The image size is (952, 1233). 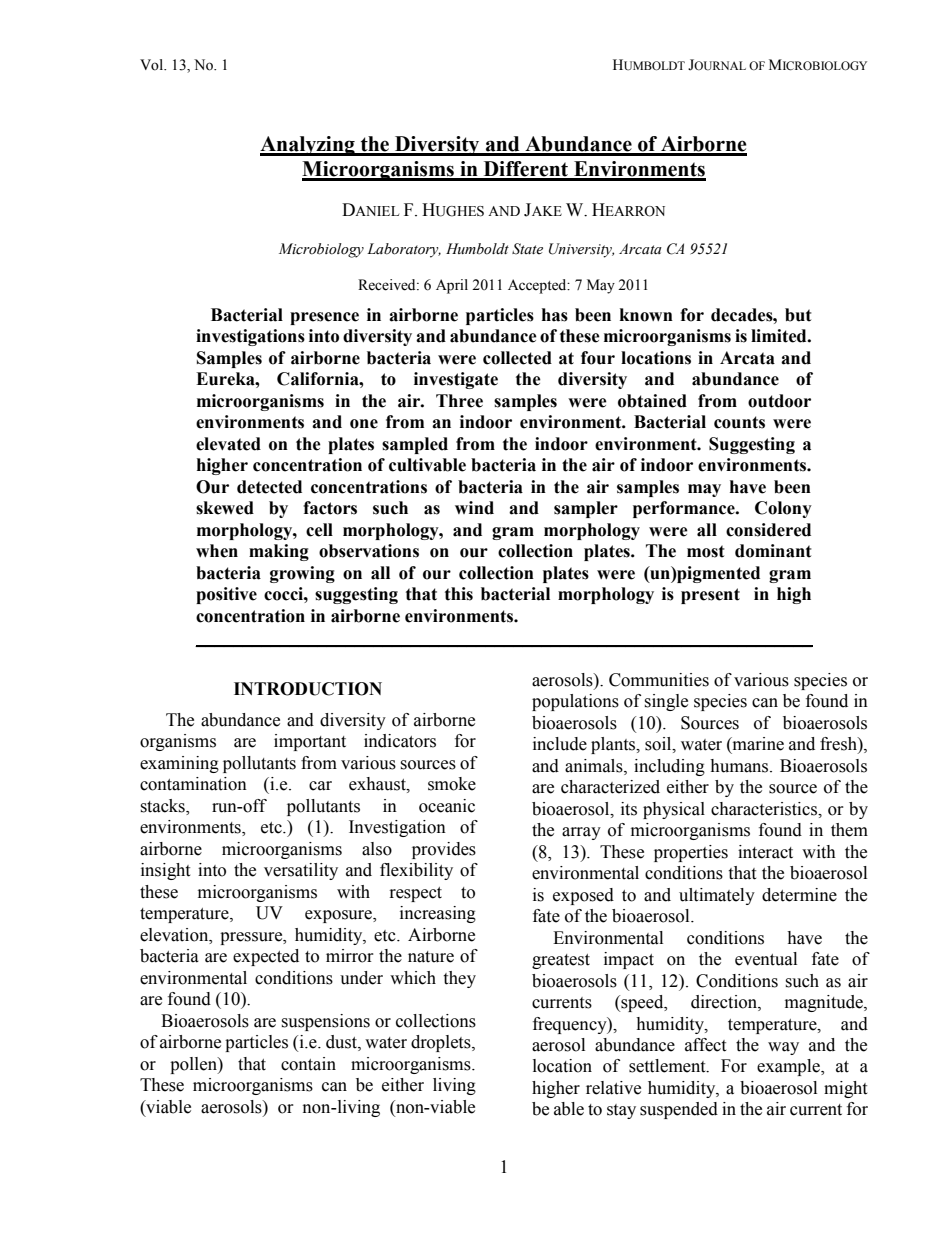 What do you see at coordinates (459, 594) in the page?
I see `this` at bounding box center [459, 594].
